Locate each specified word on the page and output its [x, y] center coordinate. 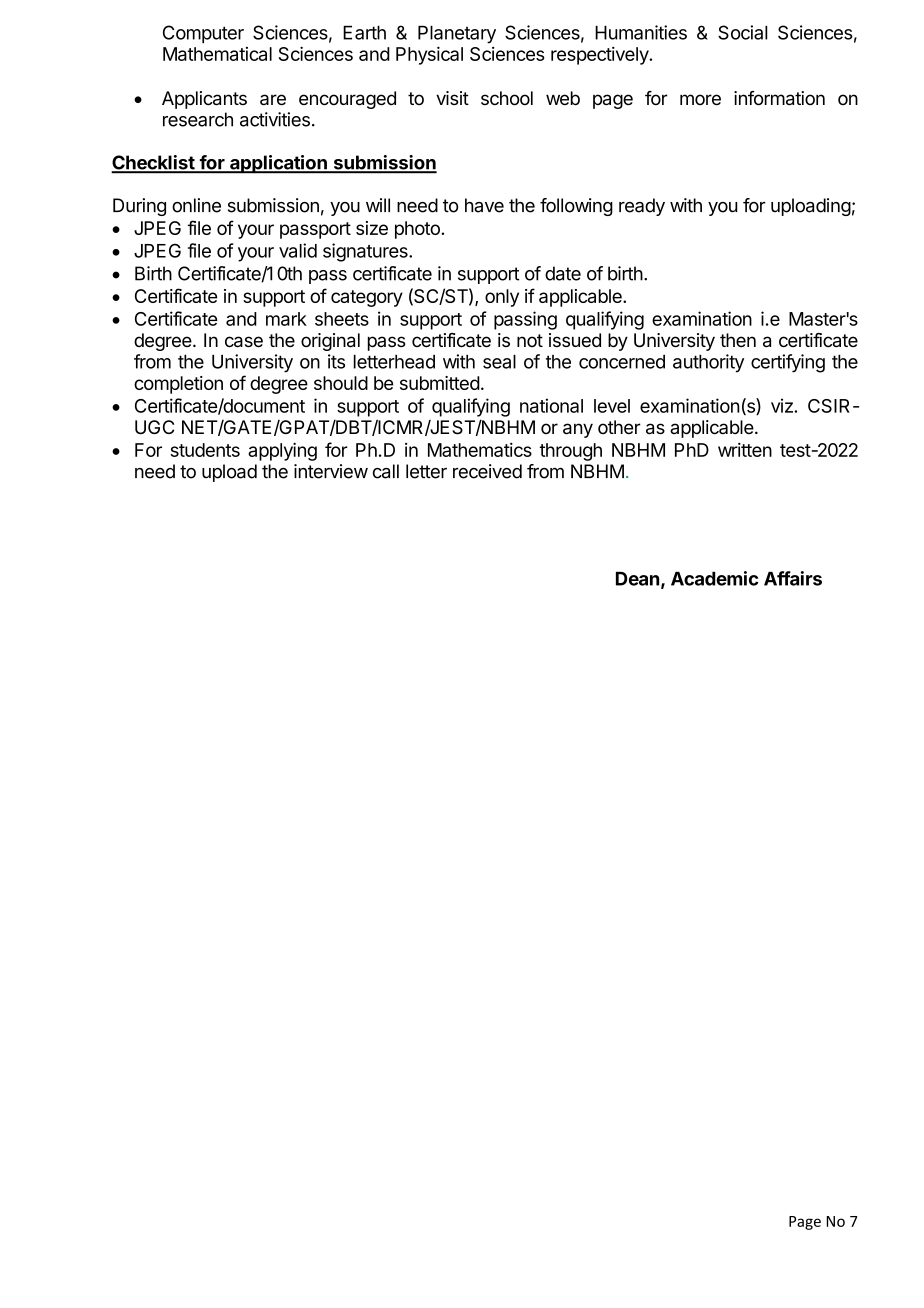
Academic [715, 578]
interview [331, 471]
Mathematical [217, 54]
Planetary [457, 35]
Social [743, 32]
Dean [637, 579]
